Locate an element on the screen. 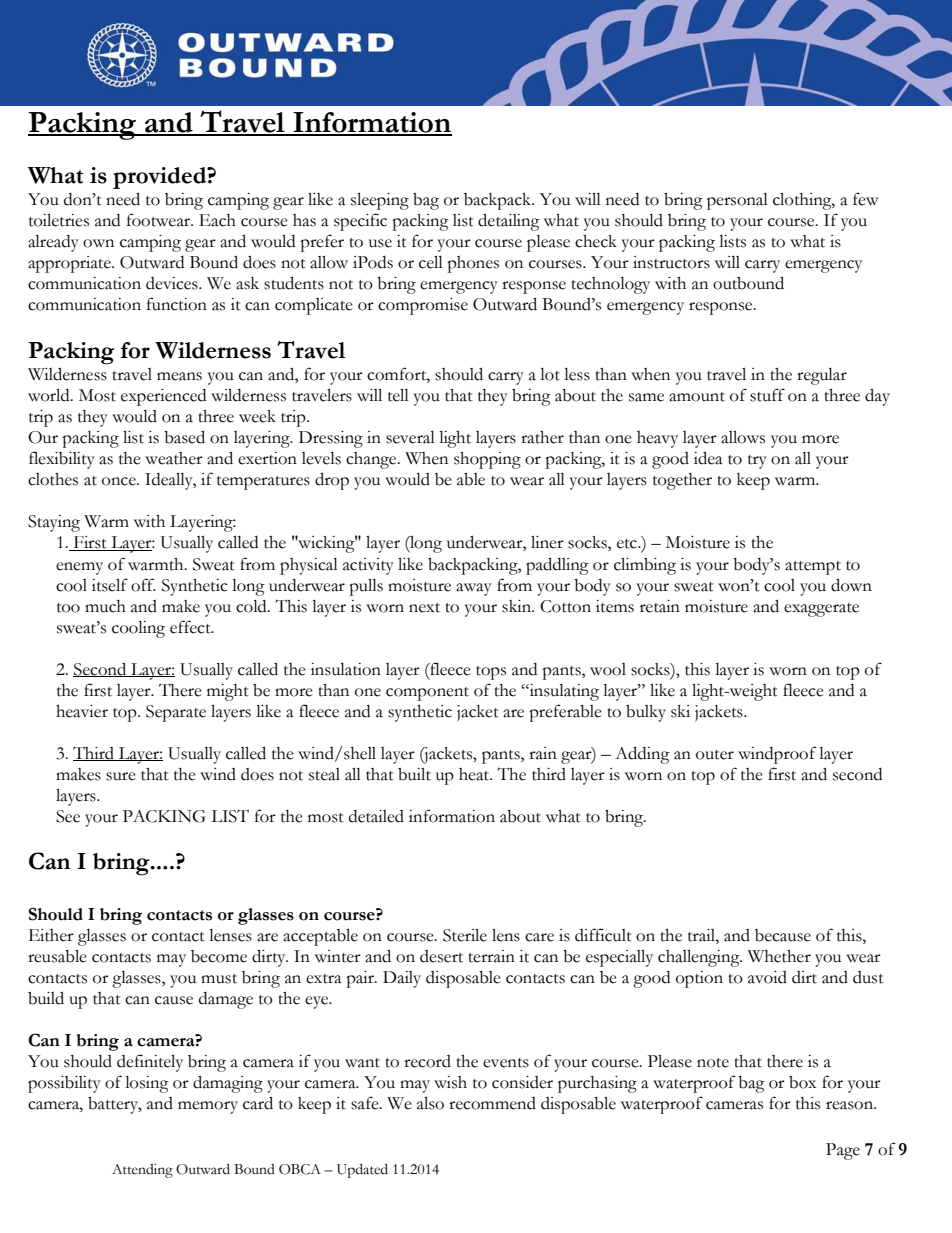 Image resolution: width=952 pixels, height=1233 pixels. tops is located at coordinates (491, 673).
